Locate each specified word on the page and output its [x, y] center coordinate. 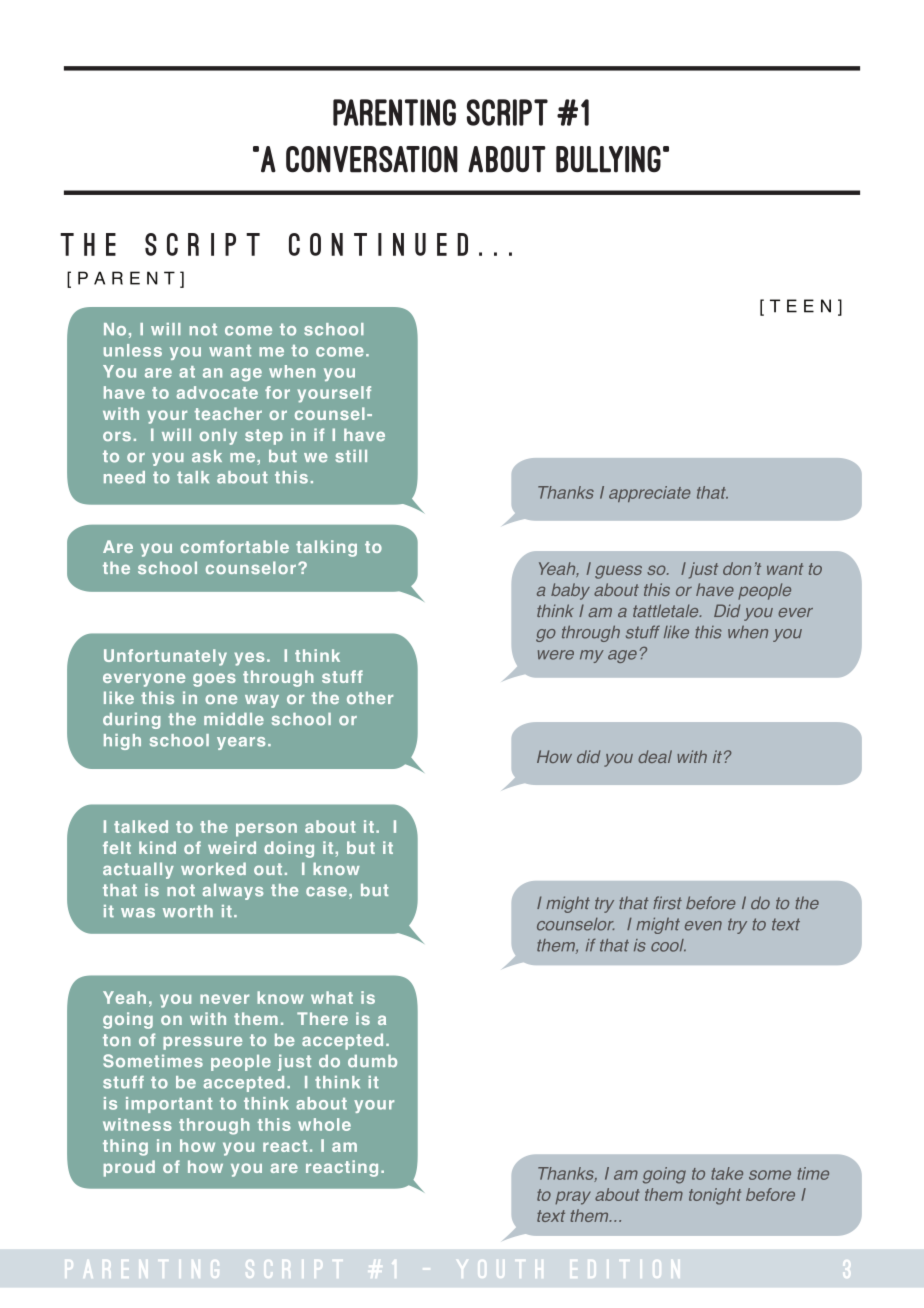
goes [214, 680]
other [370, 697]
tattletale [667, 611]
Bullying [608, 159]
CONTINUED [378, 244]
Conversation [372, 159]
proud [129, 1168]
